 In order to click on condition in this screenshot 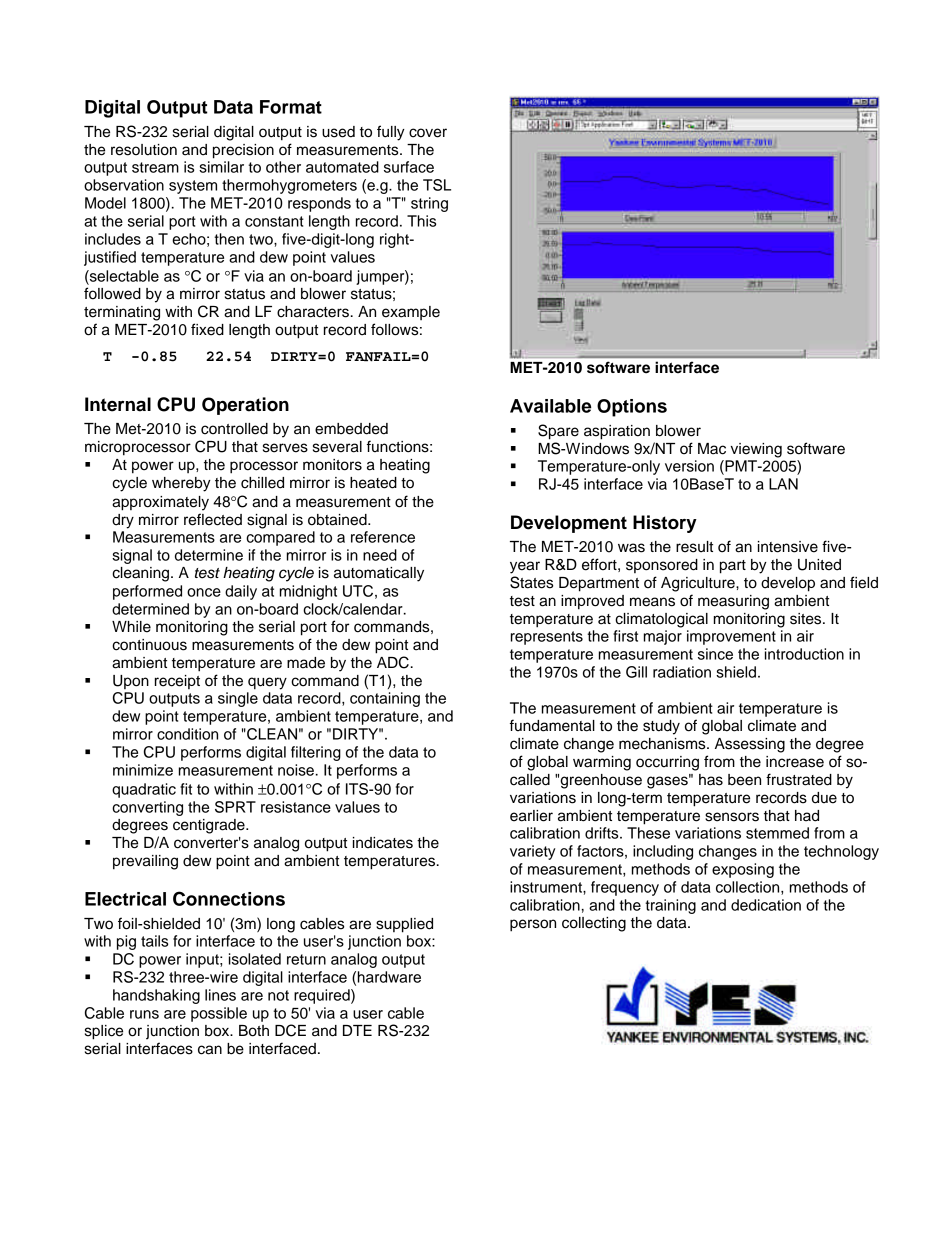, I will do `click(187, 734)`.
